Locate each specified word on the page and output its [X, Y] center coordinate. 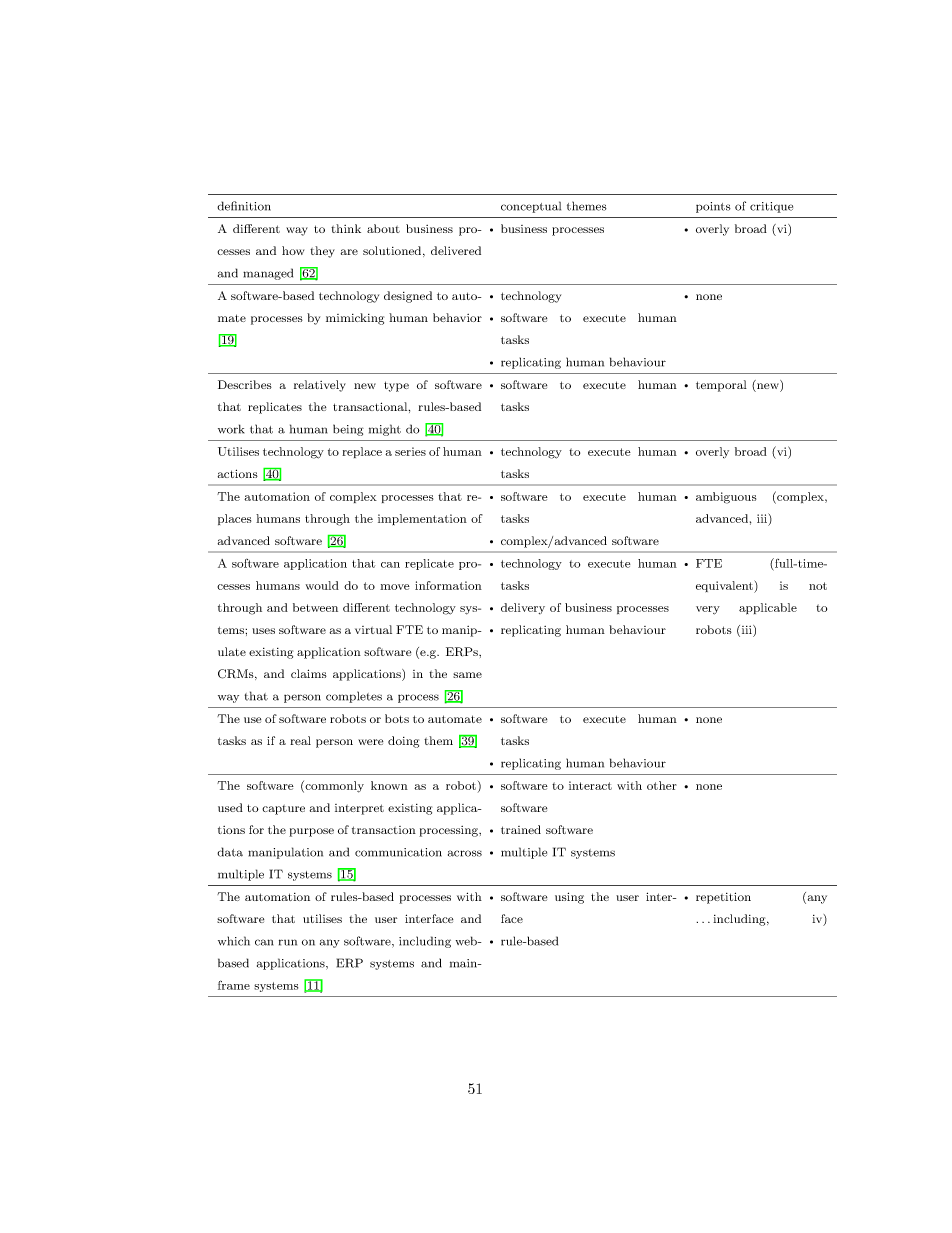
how [293, 250]
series [410, 451]
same [467, 675]
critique [771, 207]
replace [362, 452]
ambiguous [726, 498]
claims [309, 673]
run [288, 942]
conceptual [531, 207]
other [662, 785]
